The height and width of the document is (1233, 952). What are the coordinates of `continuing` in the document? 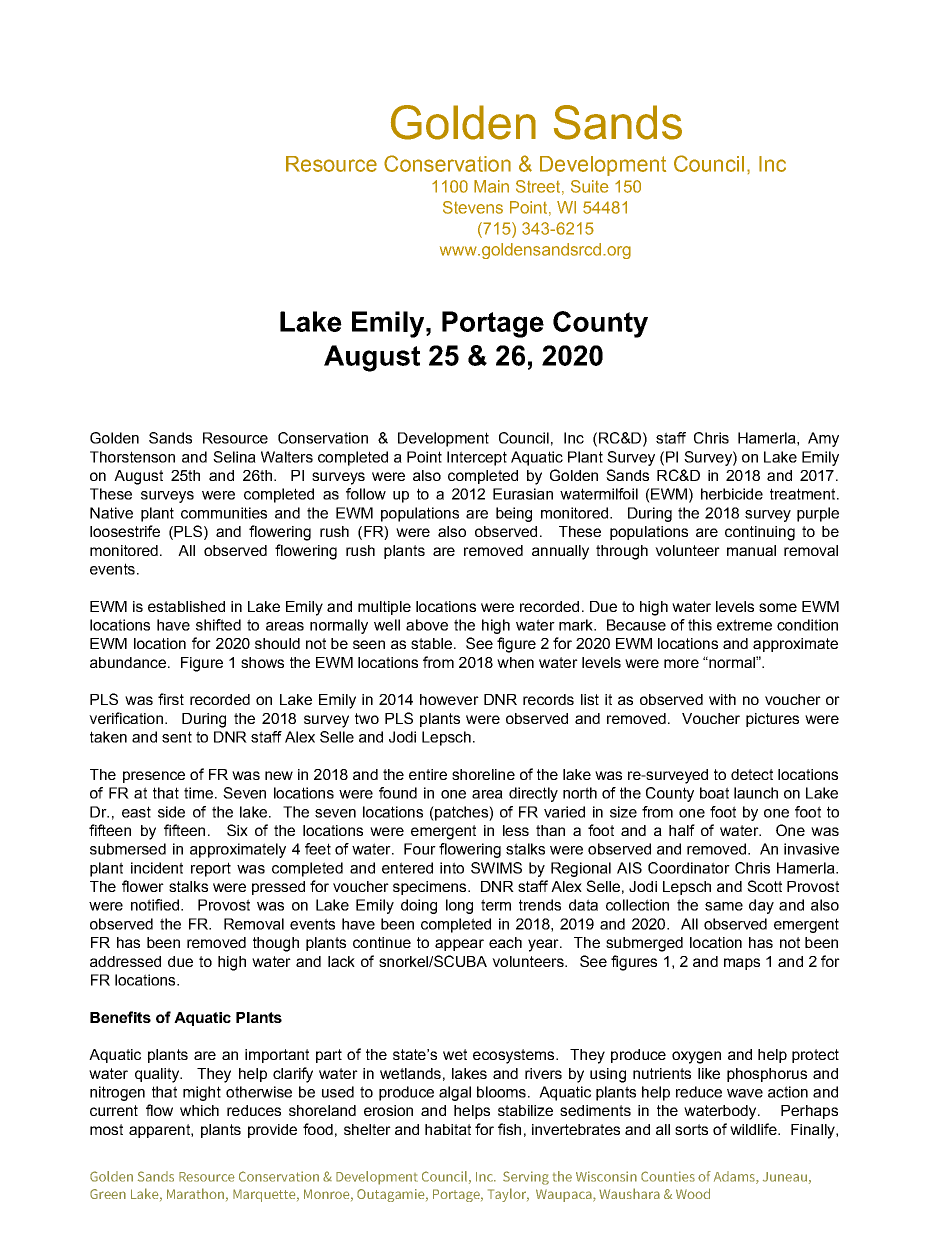 It's located at (760, 533).
